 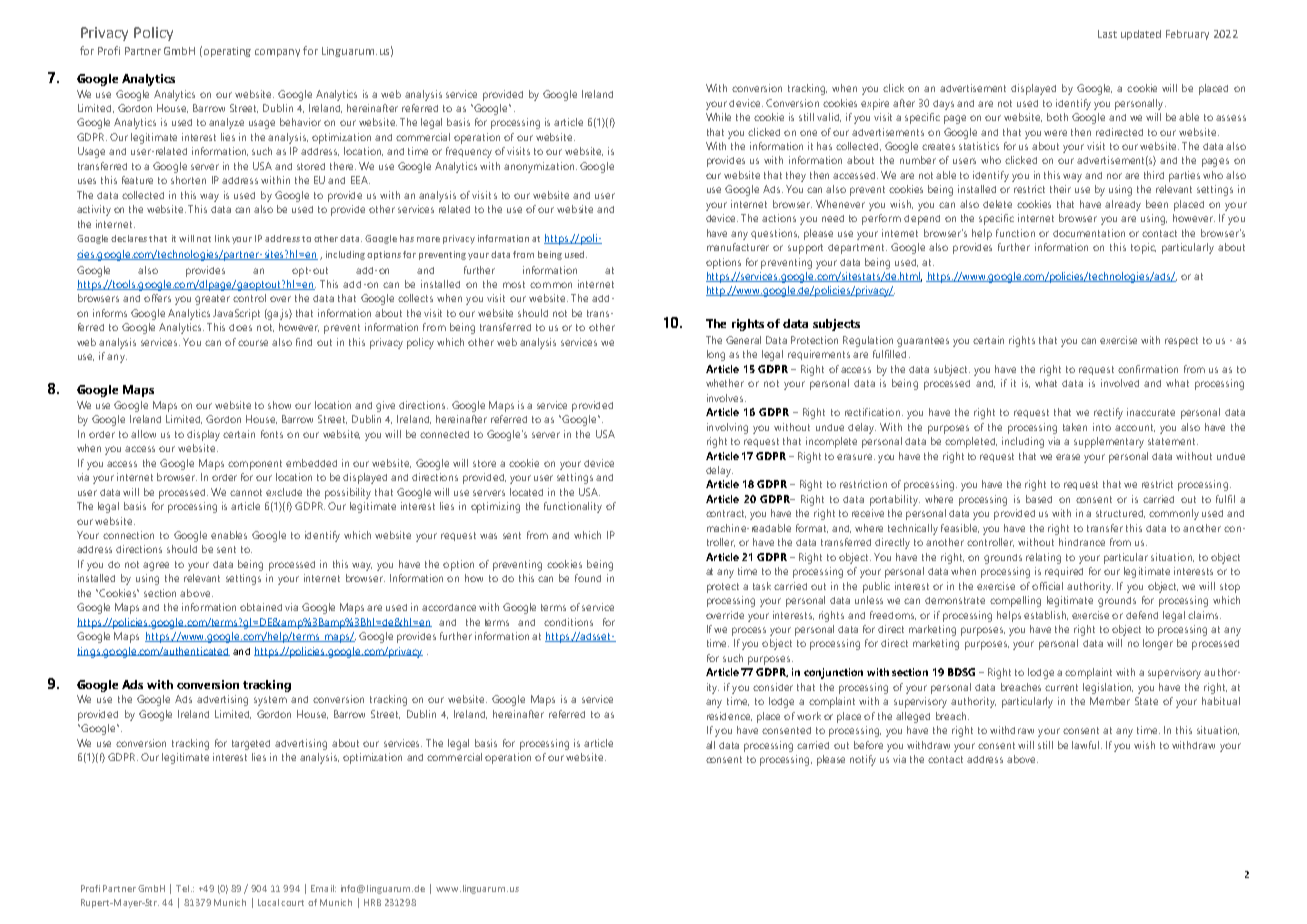 I want to click on company, so click(x=277, y=53).
